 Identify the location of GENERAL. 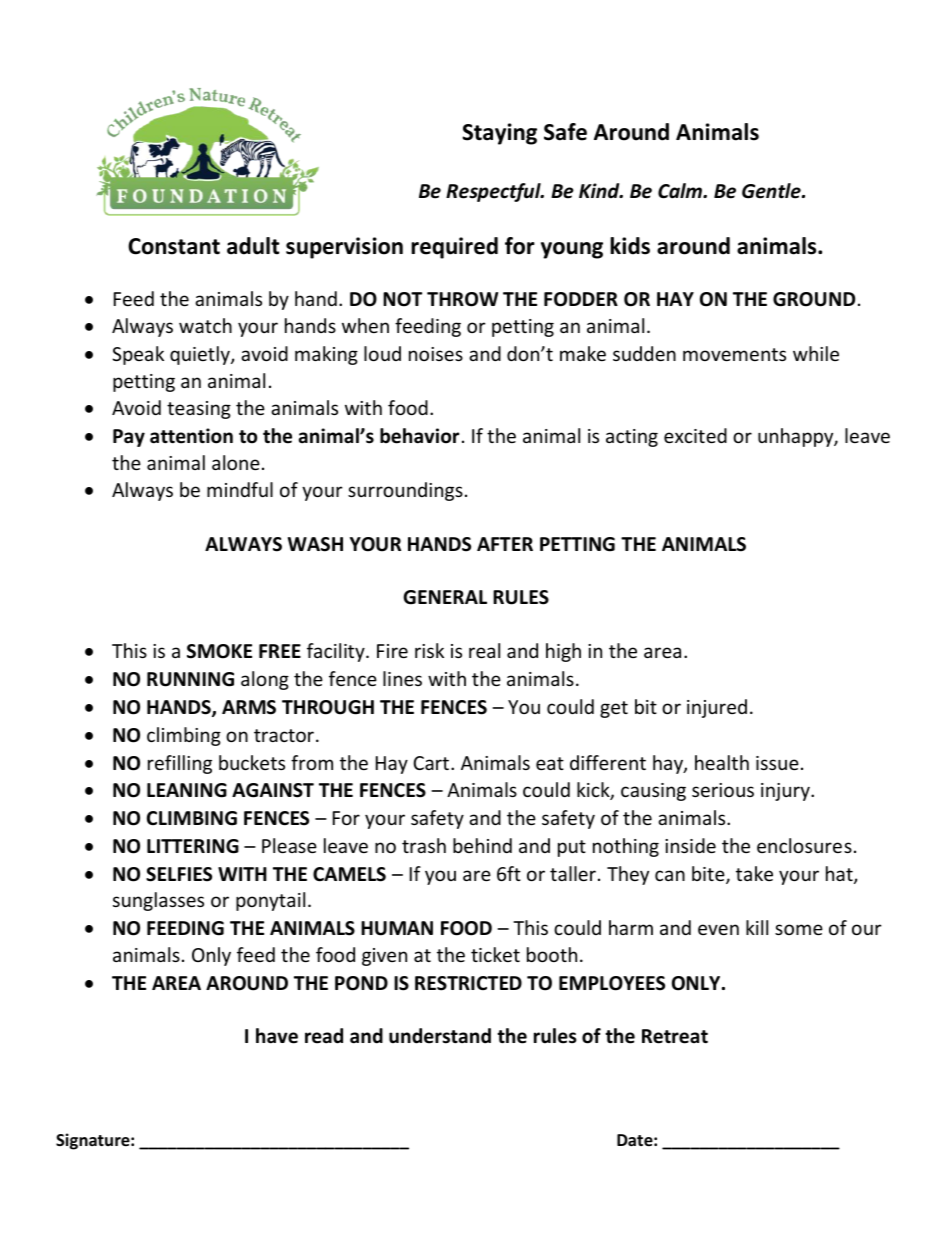
(445, 597).
